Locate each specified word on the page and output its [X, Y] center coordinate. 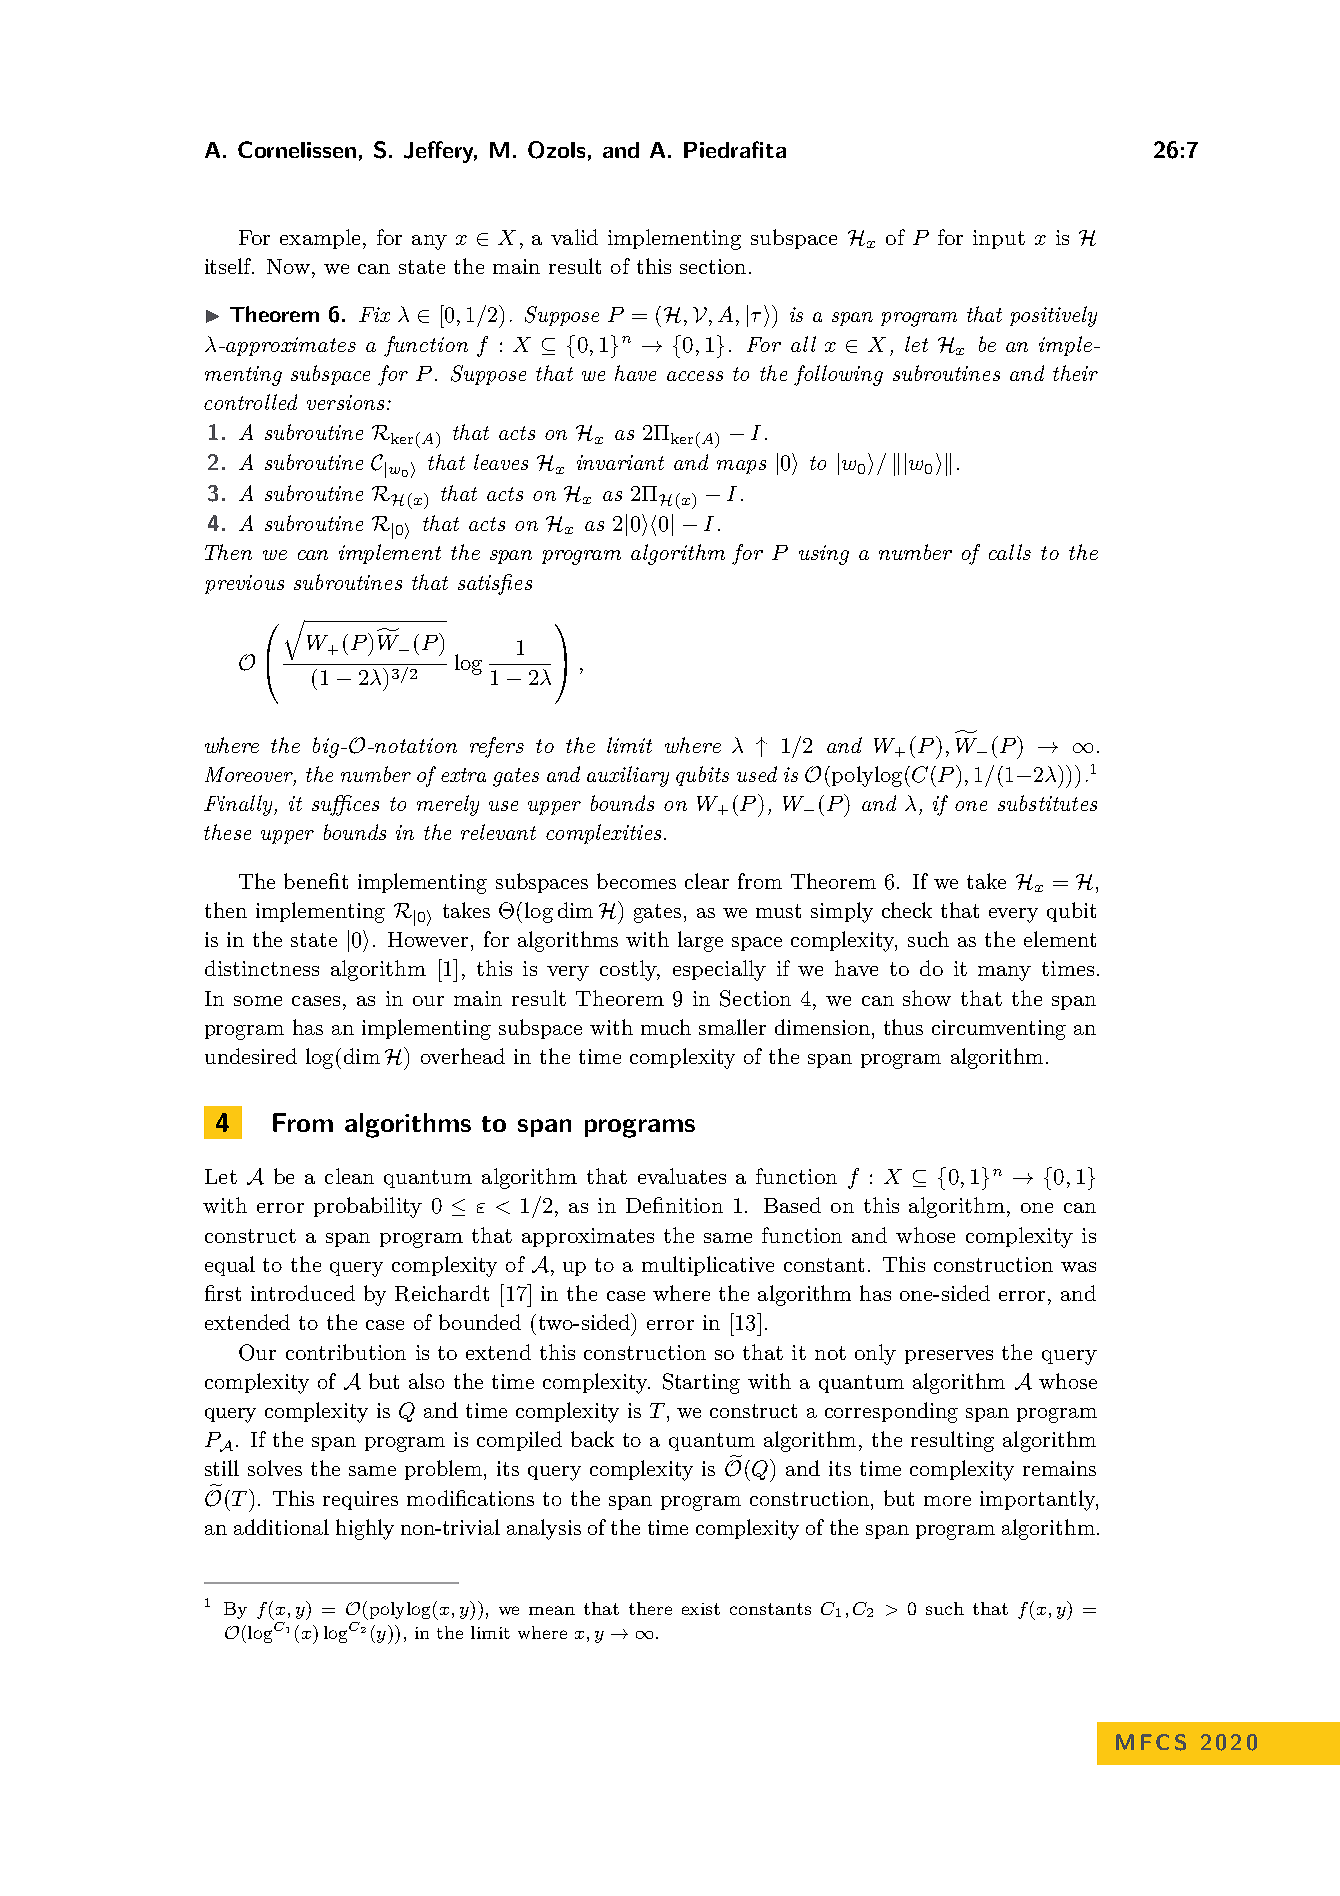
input [999, 239]
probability [368, 1207]
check [907, 910]
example [320, 239]
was [1078, 1267]
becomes [636, 881]
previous [244, 584]
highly [365, 1529]
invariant [620, 462]
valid [574, 237]
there [650, 1608]
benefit [316, 881]
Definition [674, 1205]
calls [1010, 552]
